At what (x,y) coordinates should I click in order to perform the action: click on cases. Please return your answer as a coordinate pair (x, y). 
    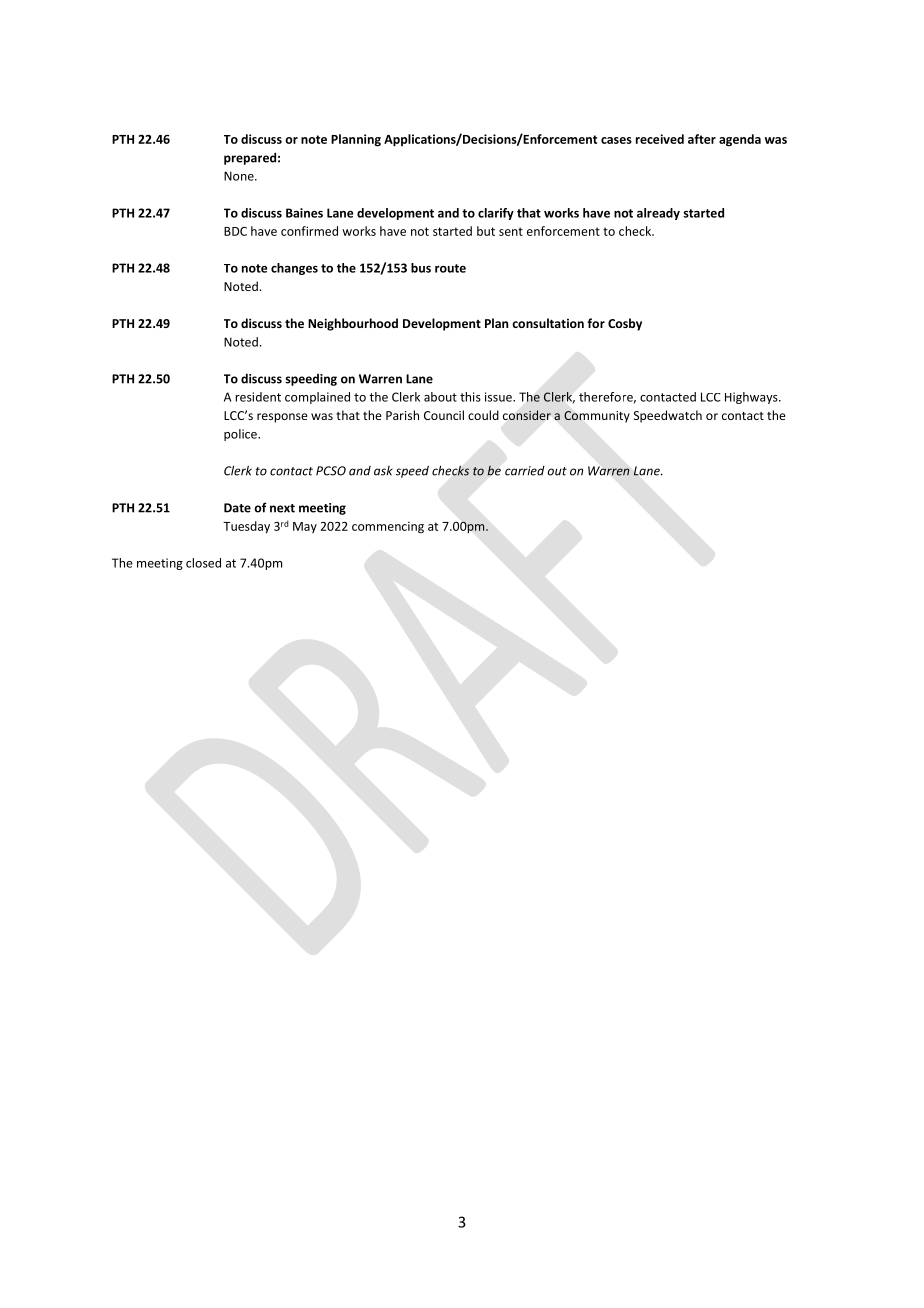
    Looking at the image, I should click on (616, 140).
